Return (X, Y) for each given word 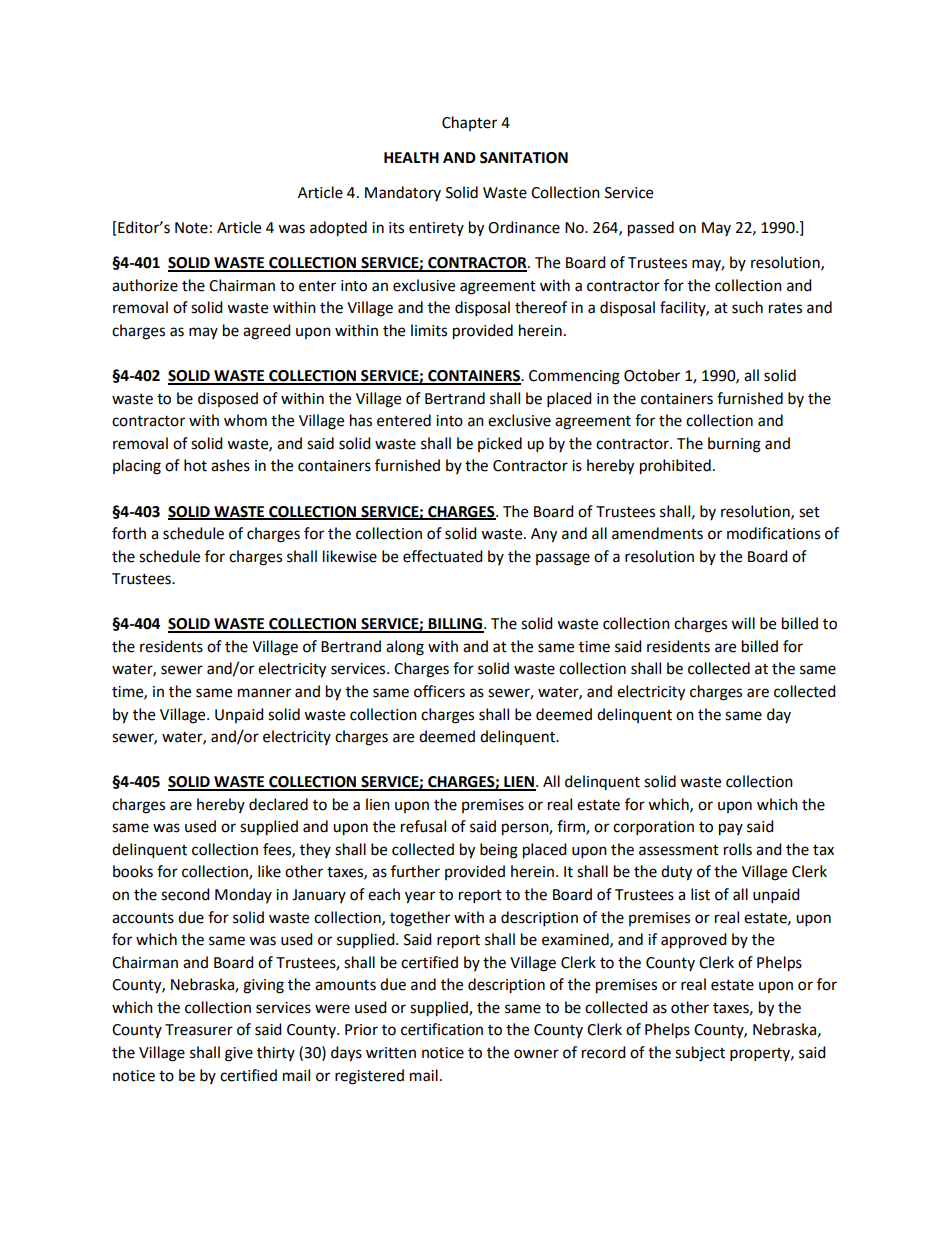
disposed (228, 399)
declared (278, 804)
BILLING (456, 625)
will (743, 623)
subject (700, 1054)
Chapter (469, 123)
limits (429, 330)
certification (442, 1029)
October (652, 375)
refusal (423, 826)
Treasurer (199, 1030)
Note (191, 228)
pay (731, 829)
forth (129, 533)
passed (651, 229)
